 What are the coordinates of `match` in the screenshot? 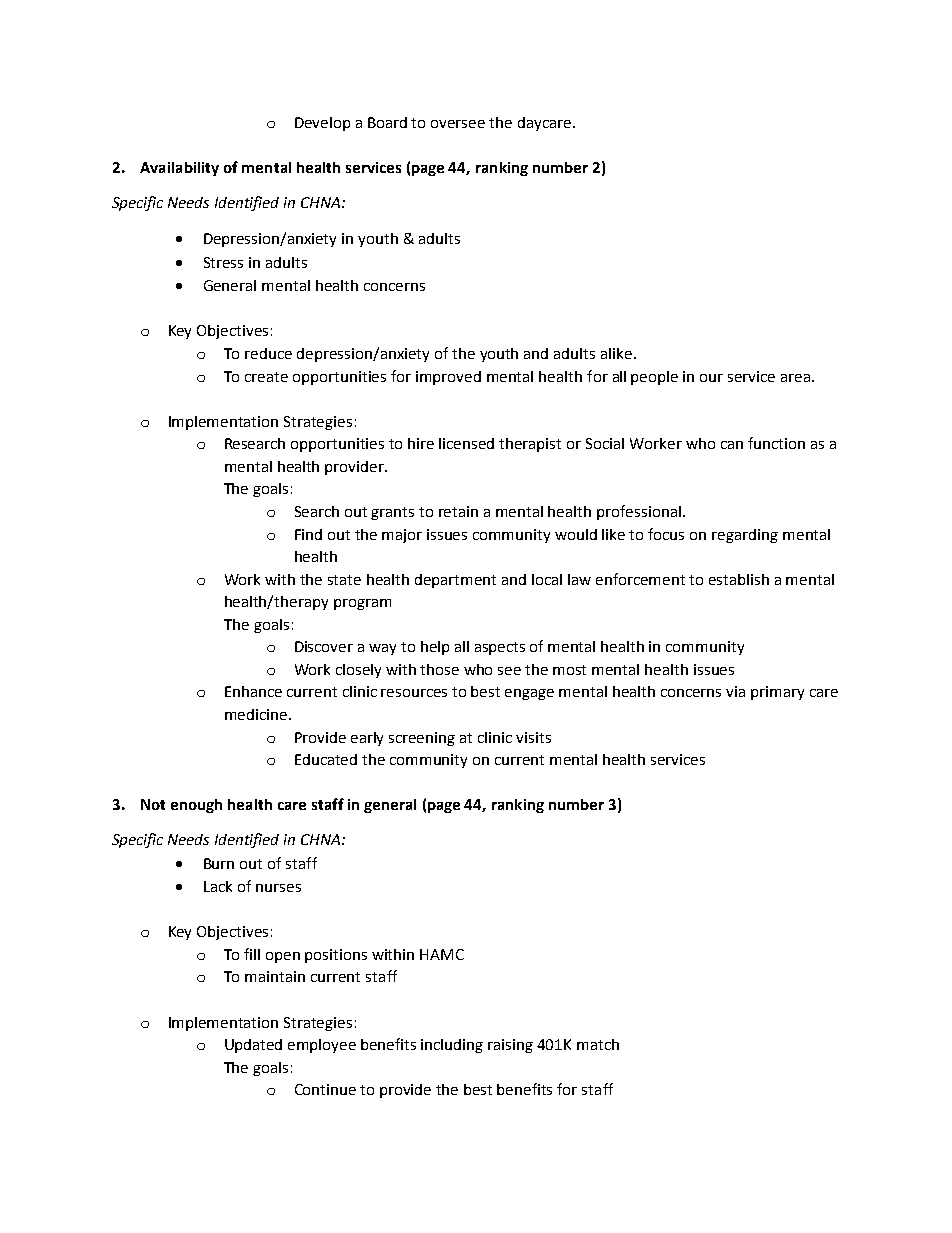 It's located at (598, 1044).
